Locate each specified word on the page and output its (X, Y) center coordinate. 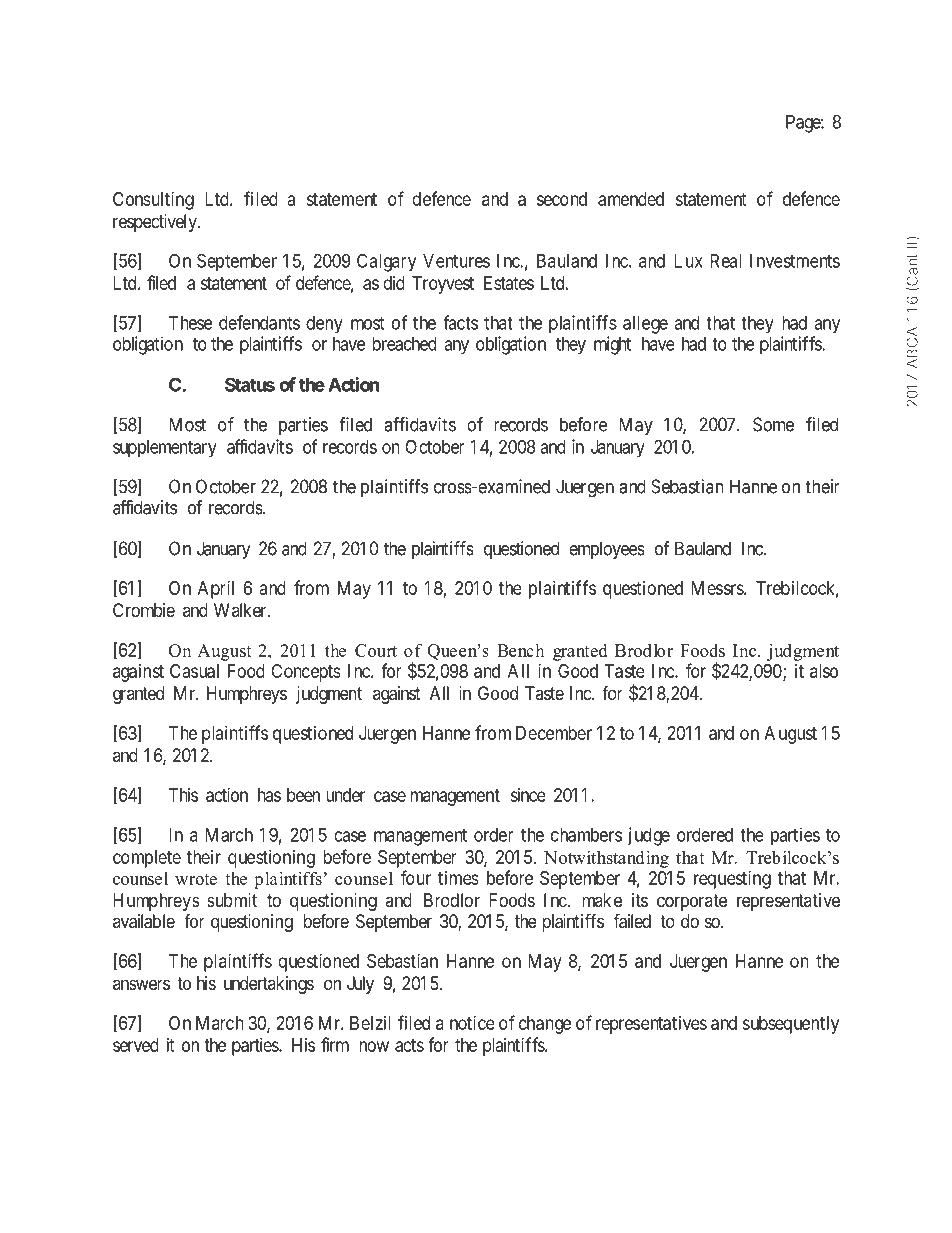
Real (726, 261)
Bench (520, 650)
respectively (156, 223)
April (216, 590)
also (824, 671)
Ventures (456, 261)
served (136, 1045)
